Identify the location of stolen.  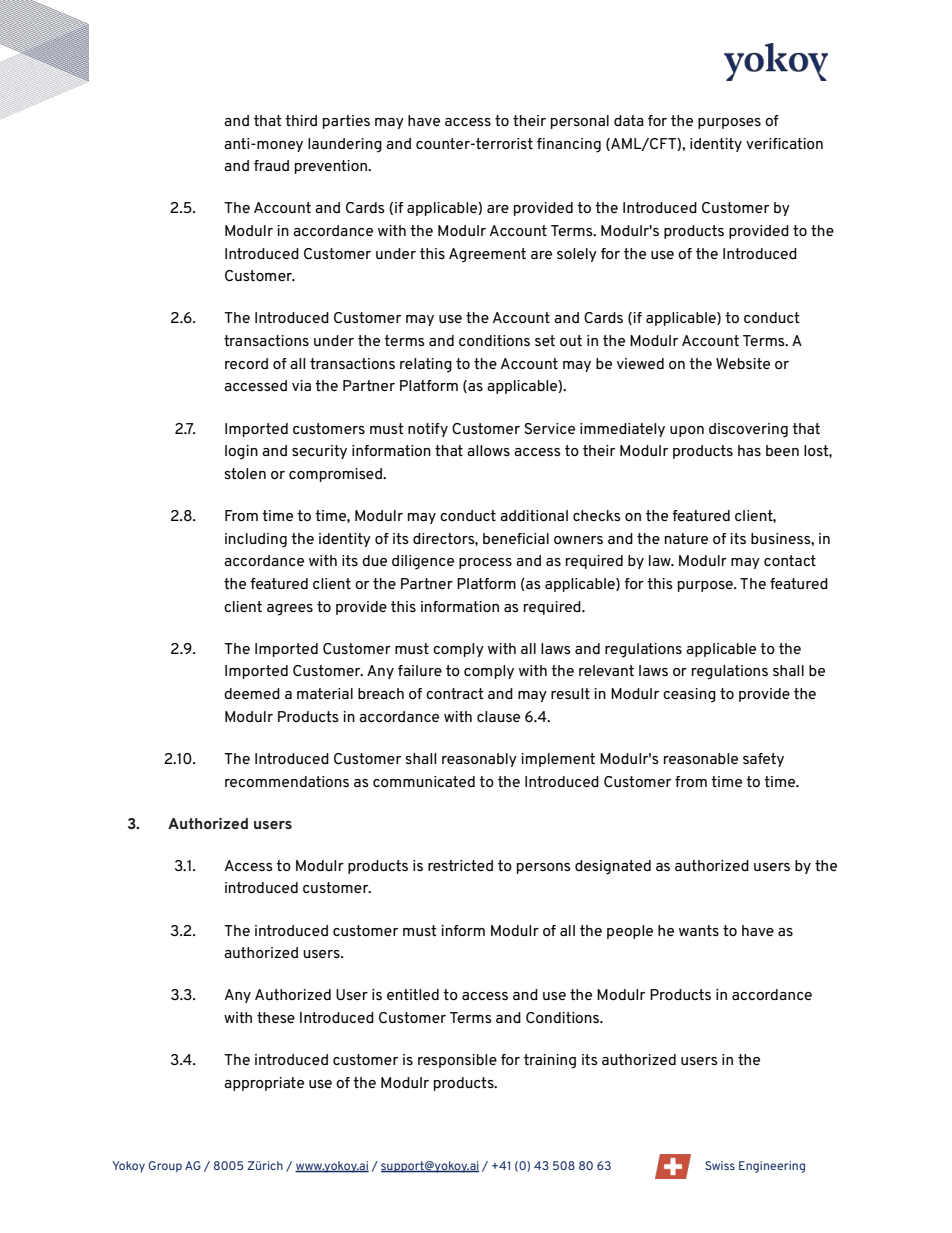
(245, 473).
